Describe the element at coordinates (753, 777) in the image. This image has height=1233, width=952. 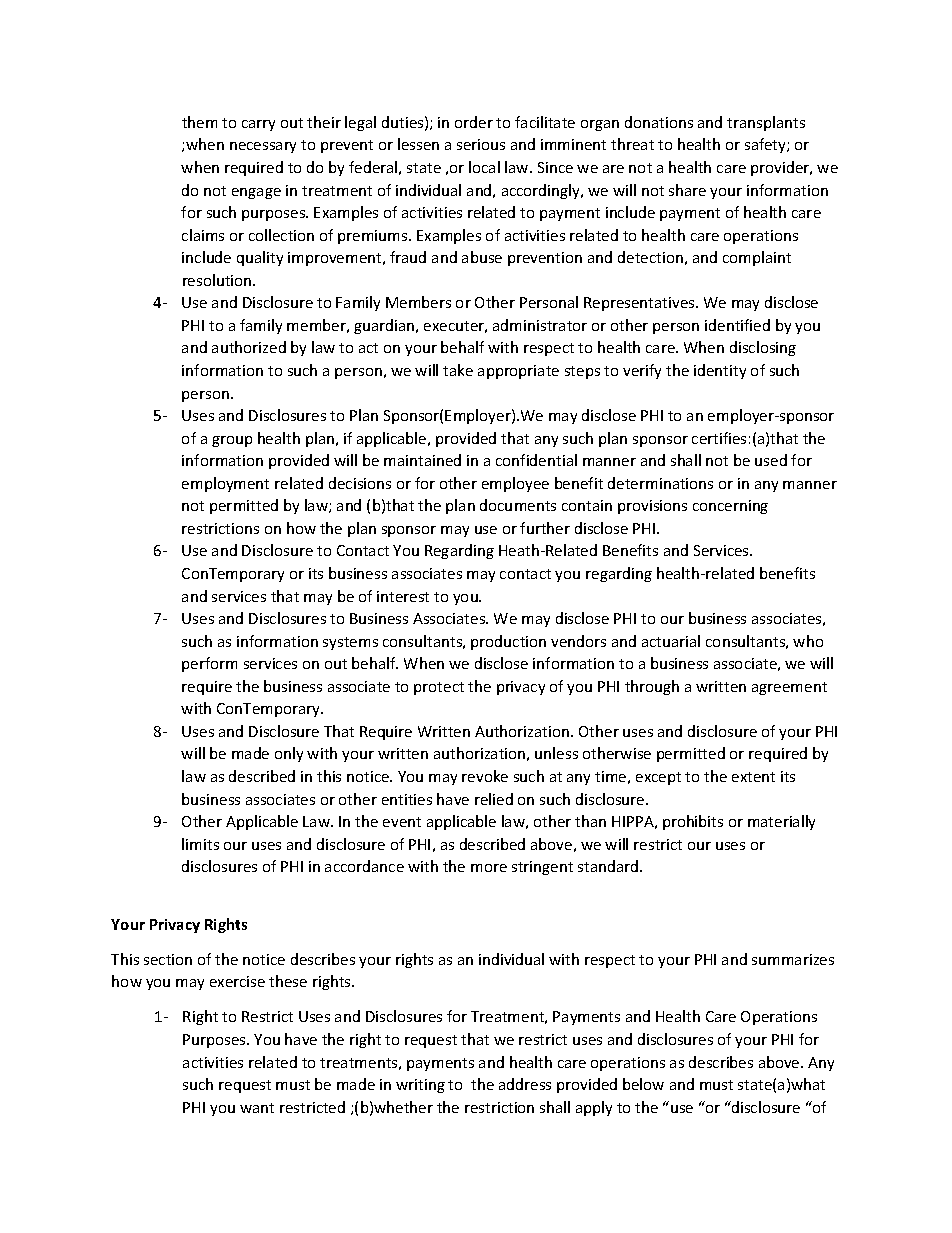
I see `extent` at that location.
